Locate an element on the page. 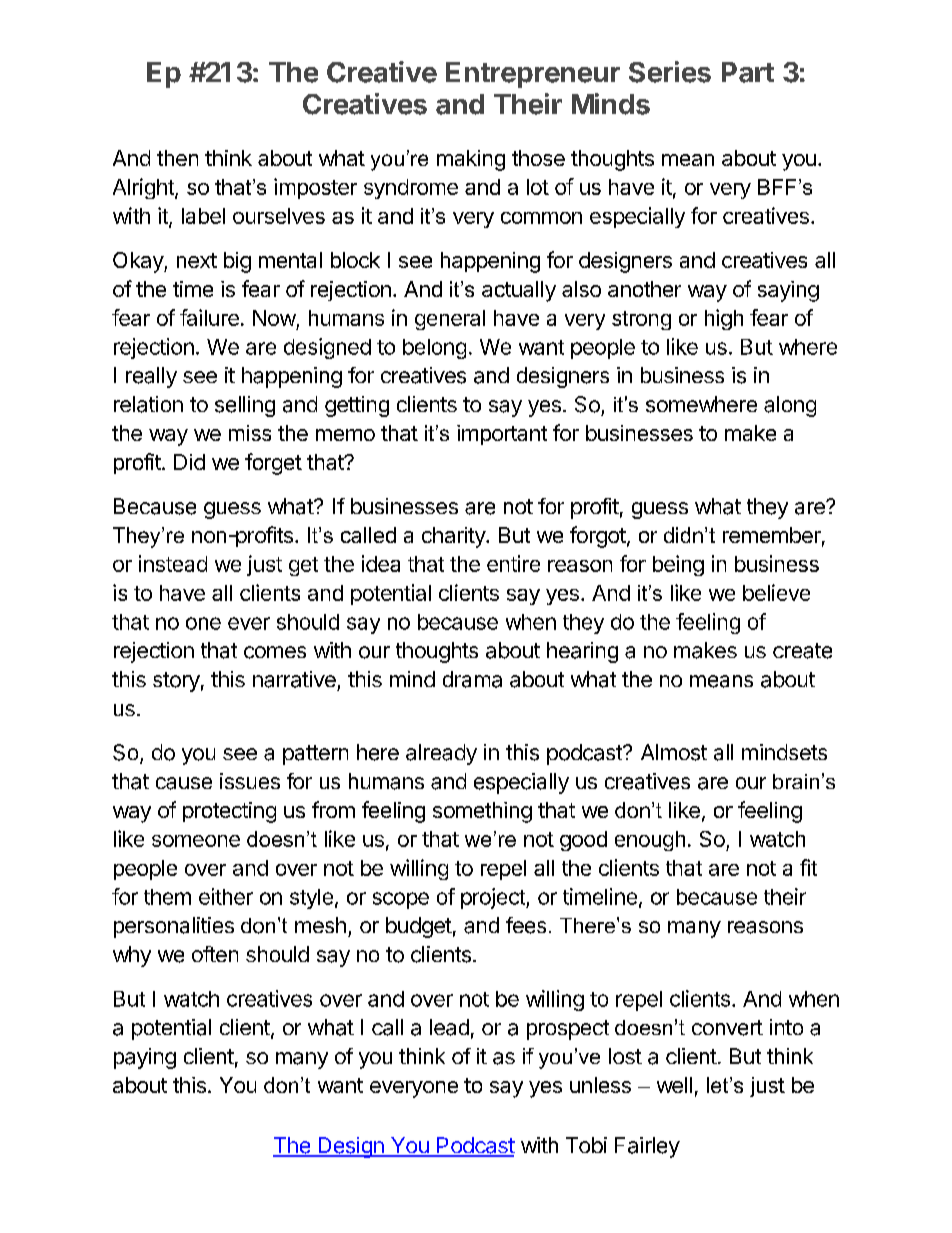  making is located at coordinates (471, 160).
